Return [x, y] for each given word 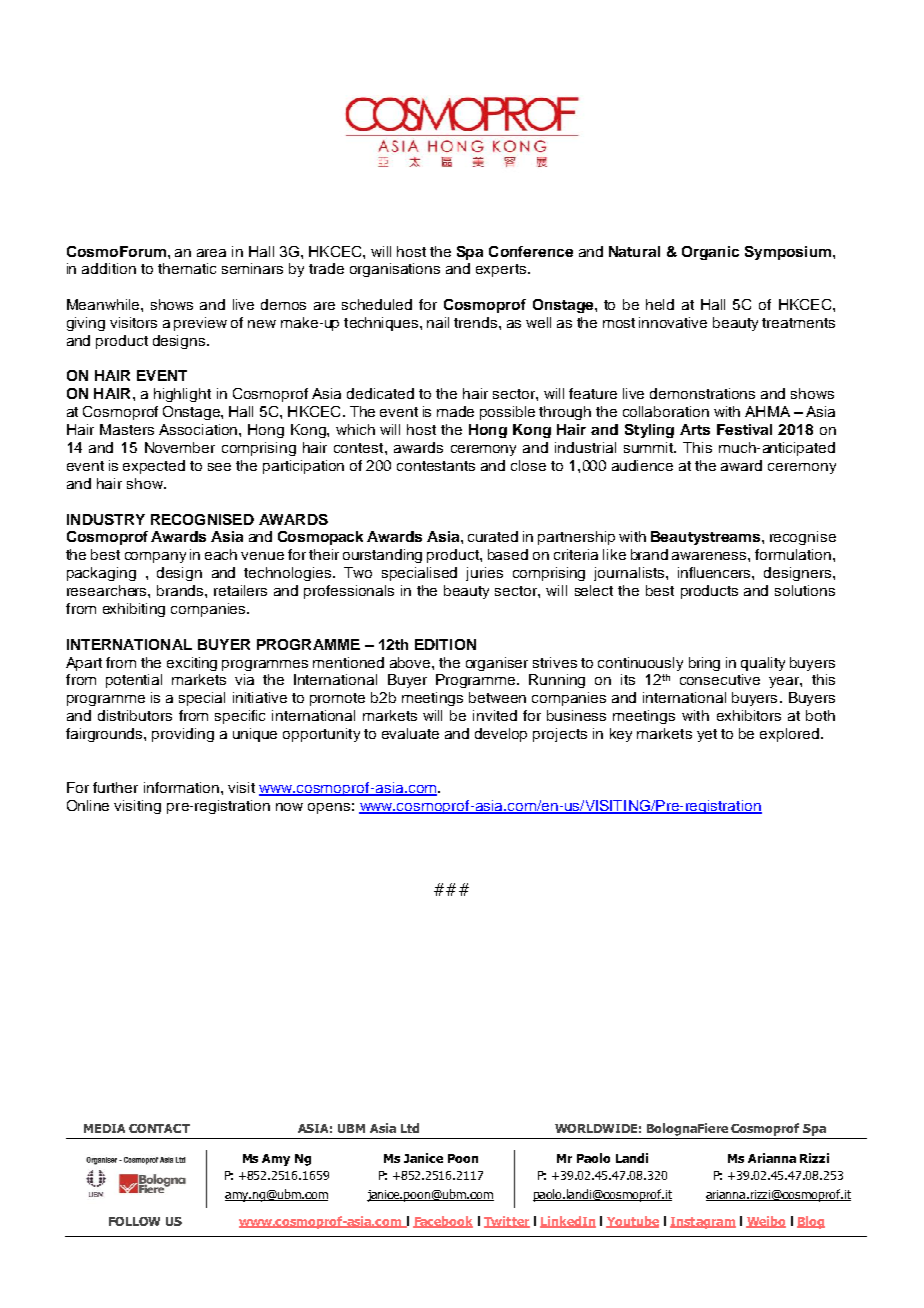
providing [183, 735]
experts [502, 270]
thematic [187, 268]
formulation [793, 554]
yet [707, 735]
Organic [710, 253]
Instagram [703, 1223]
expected [154, 467]
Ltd [410, 1128]
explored [791, 735]
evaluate [410, 733]
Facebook [443, 1222]
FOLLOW [134, 1221]
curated [493, 536]
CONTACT [159, 1128]
